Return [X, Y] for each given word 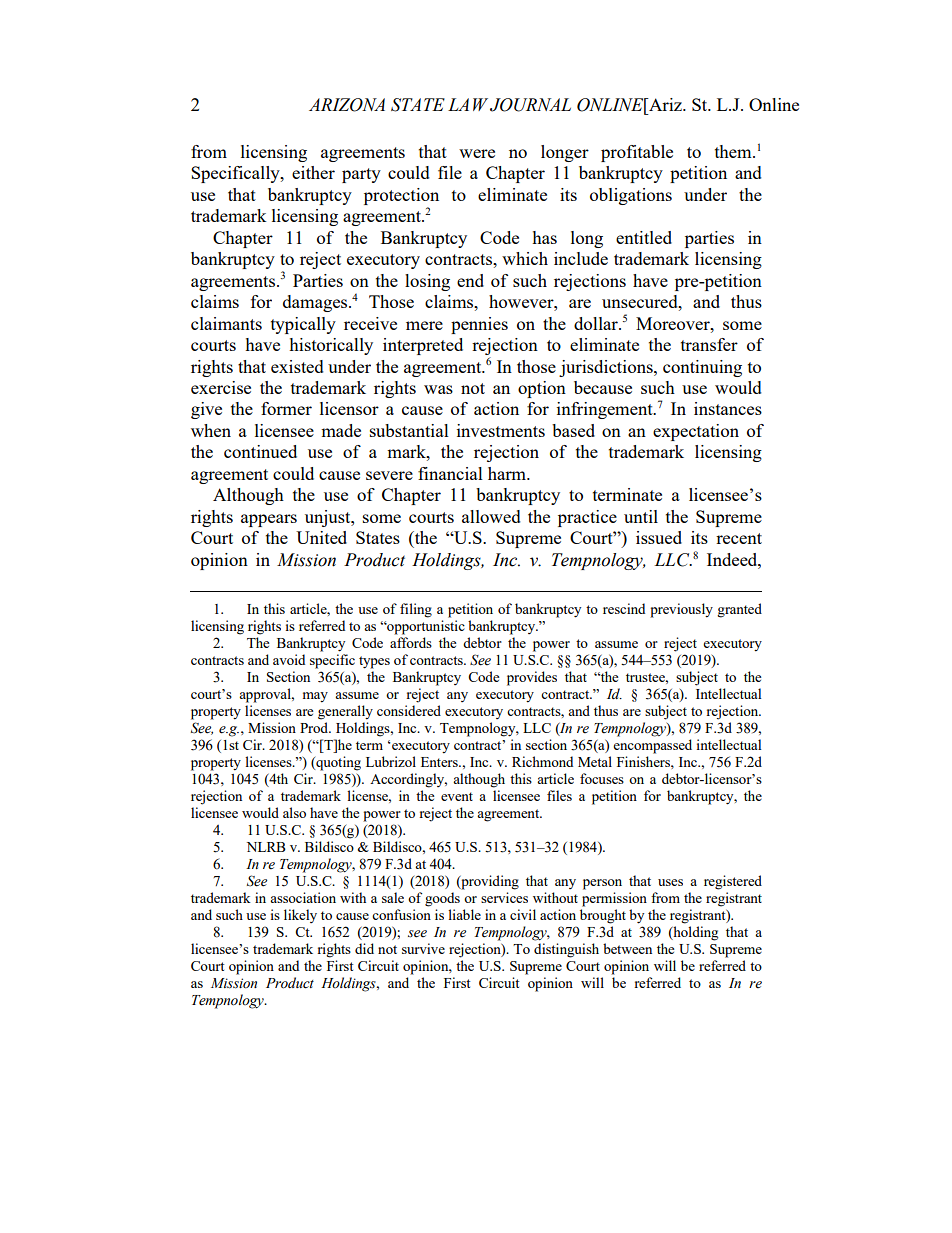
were [477, 153]
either [313, 172]
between [627, 948]
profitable [637, 153]
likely [300, 916]
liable [464, 914]
